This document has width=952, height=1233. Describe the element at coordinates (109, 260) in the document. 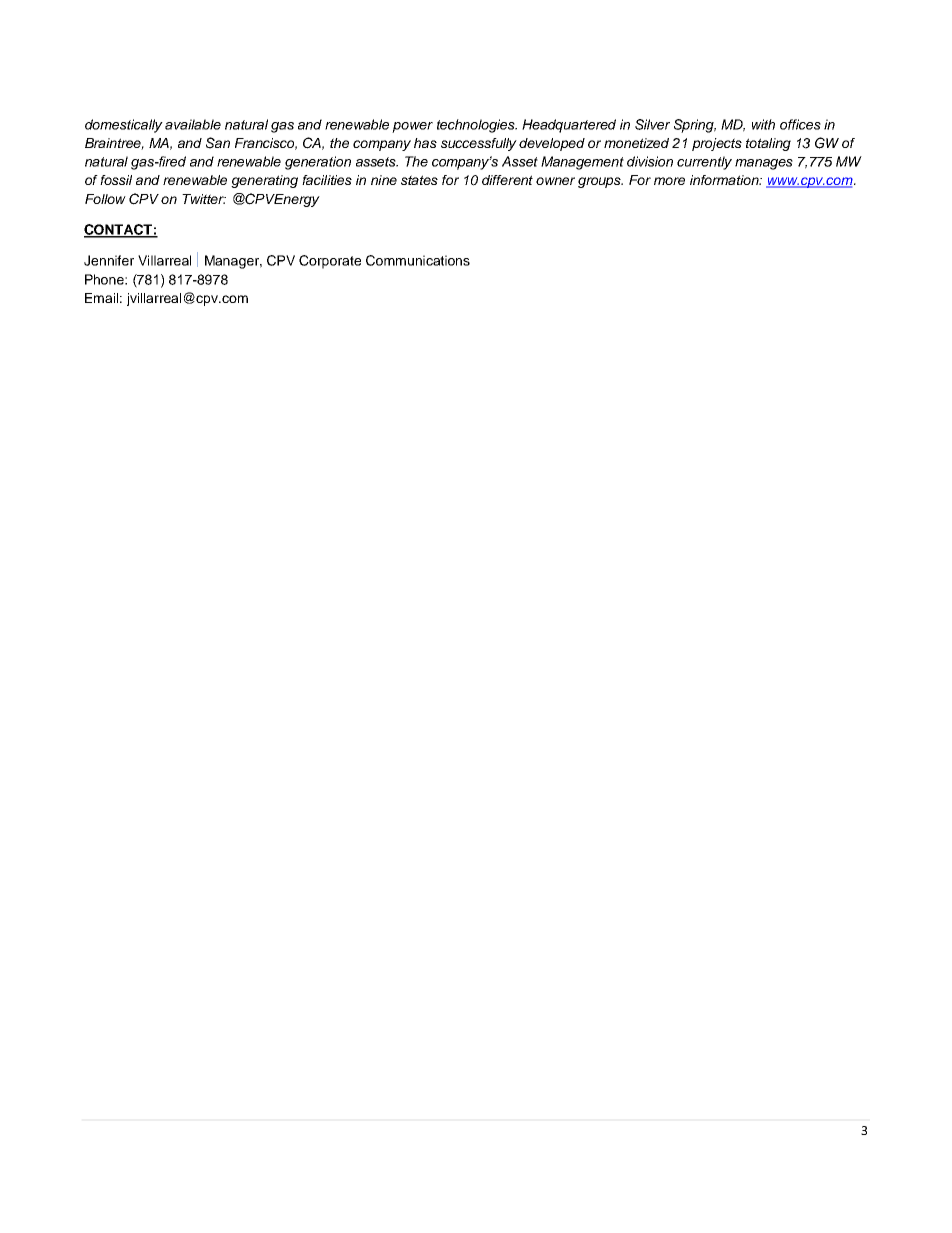

I see `Jennifer` at that location.
